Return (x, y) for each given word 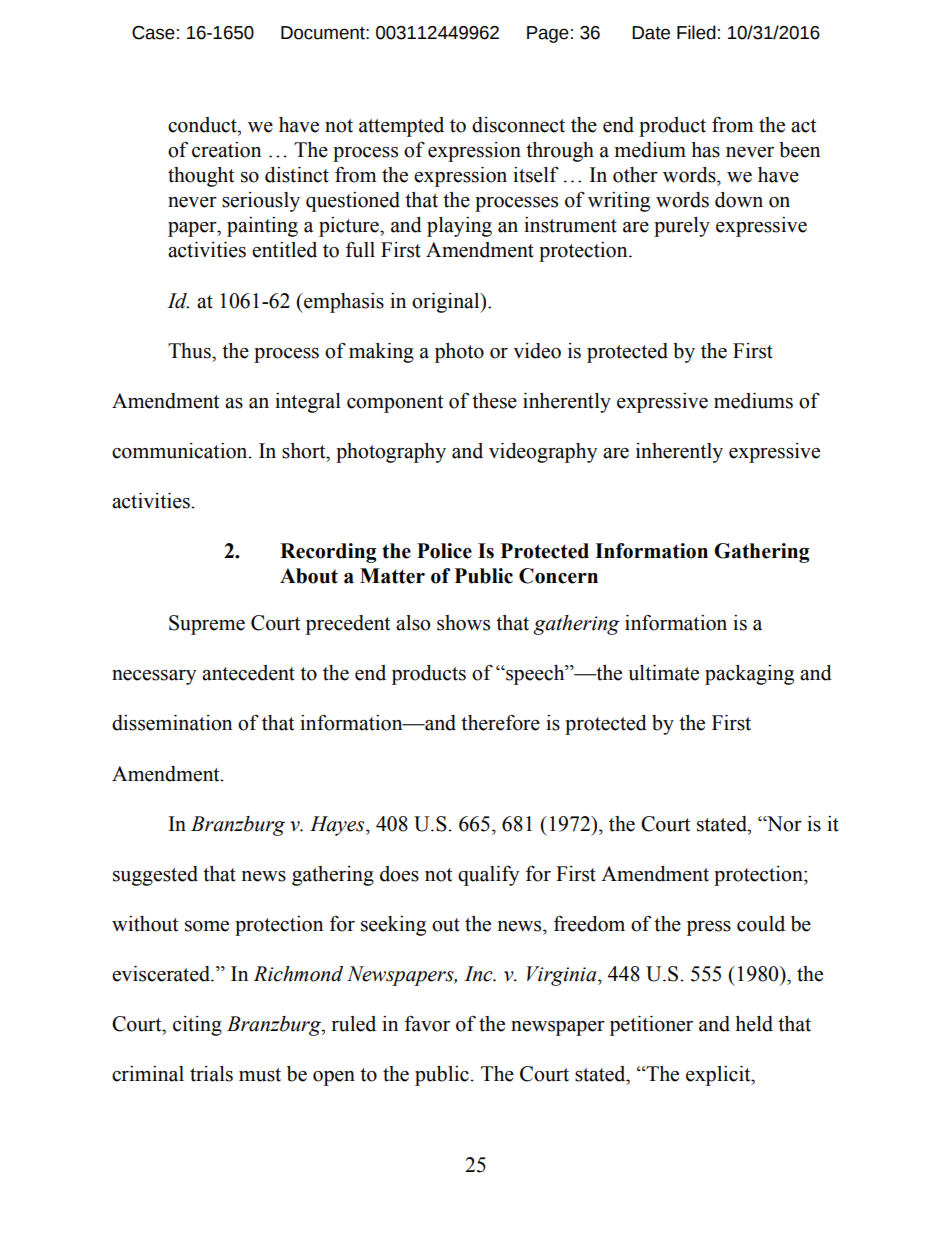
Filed (696, 32)
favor (427, 1023)
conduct (203, 125)
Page (548, 34)
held (754, 1024)
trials (211, 1074)
